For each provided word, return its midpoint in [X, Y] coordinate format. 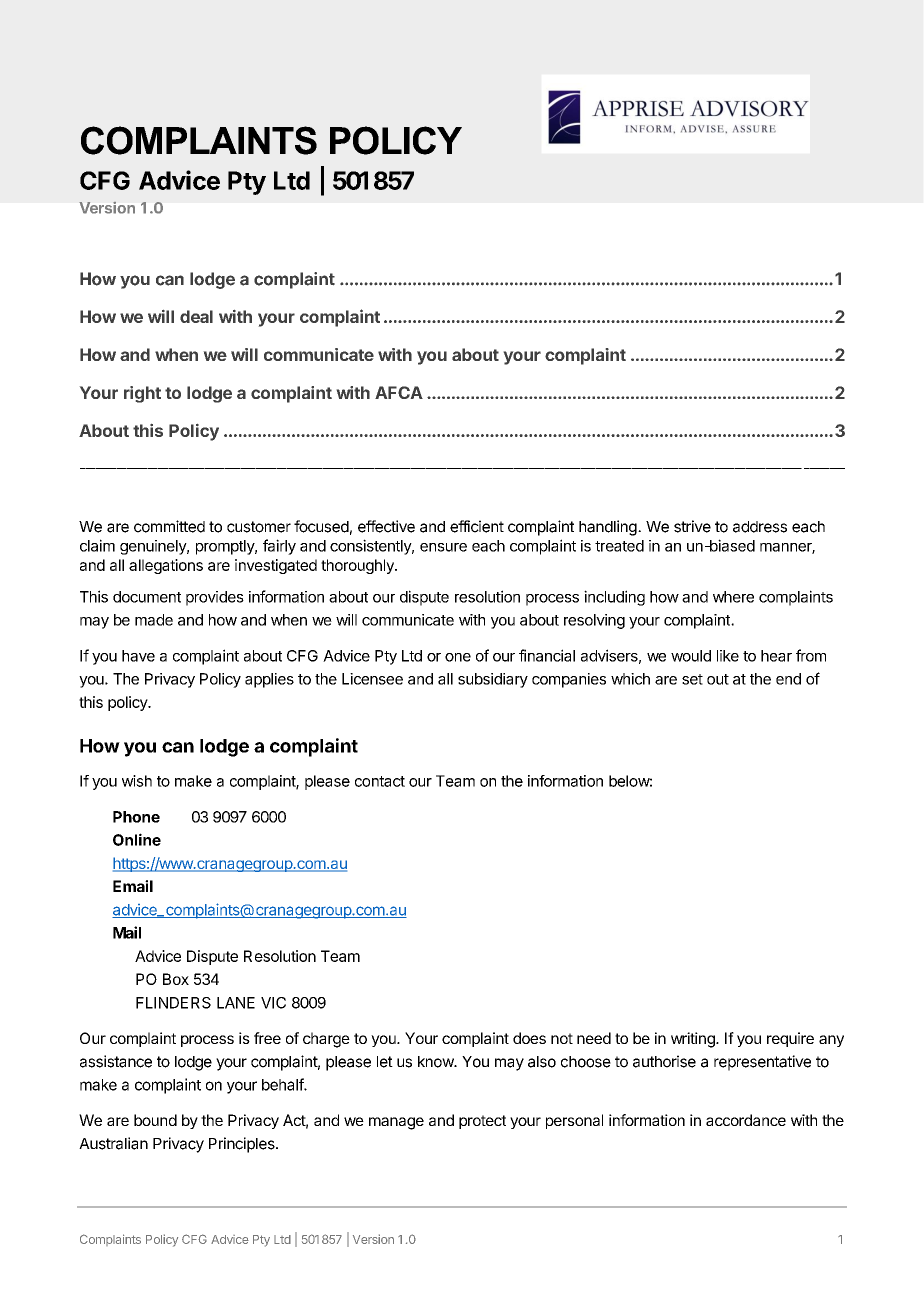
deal [196, 316]
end [788, 679]
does [529, 1038]
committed [169, 526]
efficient [477, 526]
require [790, 1039]
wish [137, 781]
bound [155, 1120]
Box [176, 979]
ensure [443, 547]
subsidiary [493, 680]
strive [692, 526]
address [760, 527]
